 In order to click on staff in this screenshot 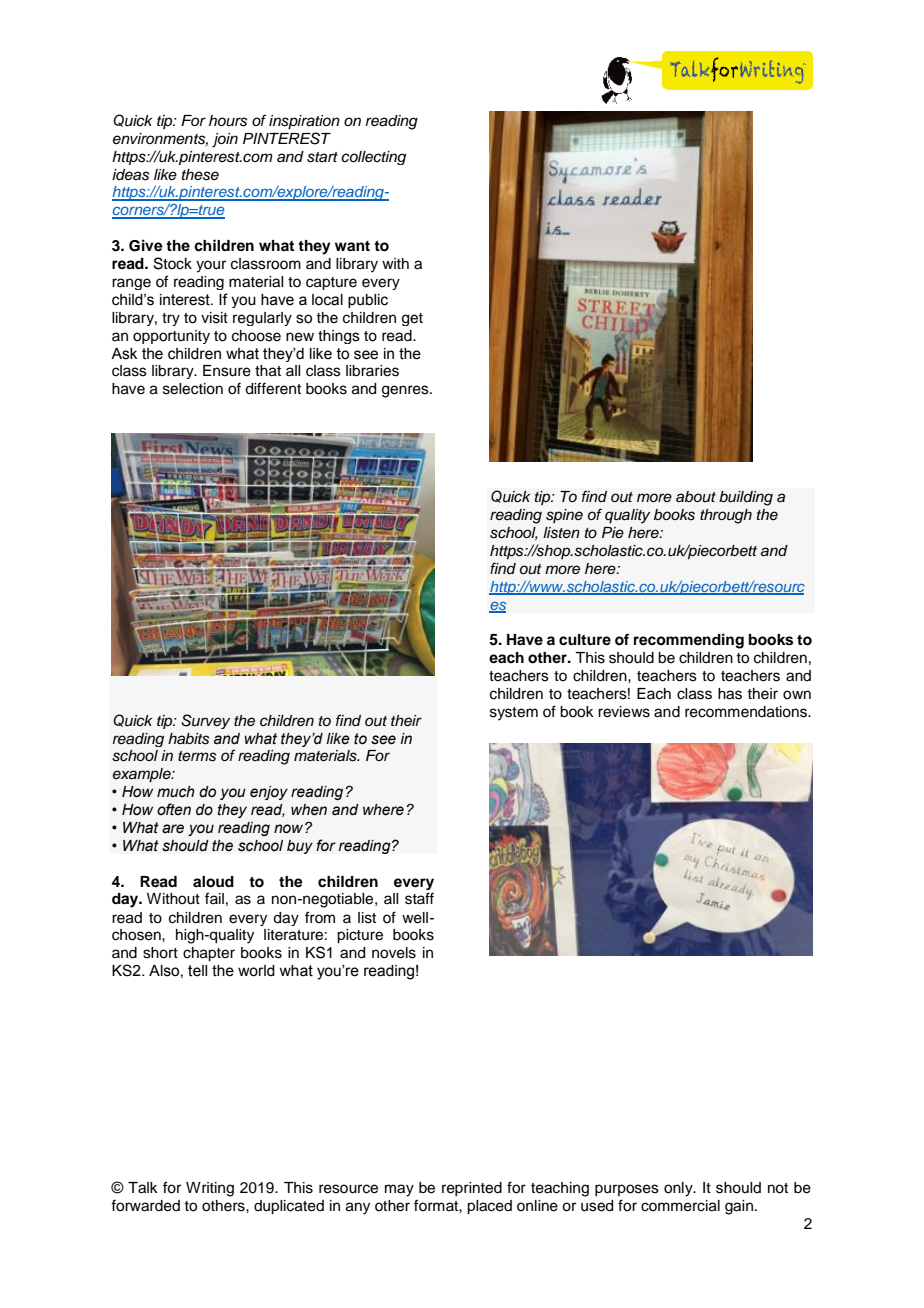, I will do `click(419, 898)`.
